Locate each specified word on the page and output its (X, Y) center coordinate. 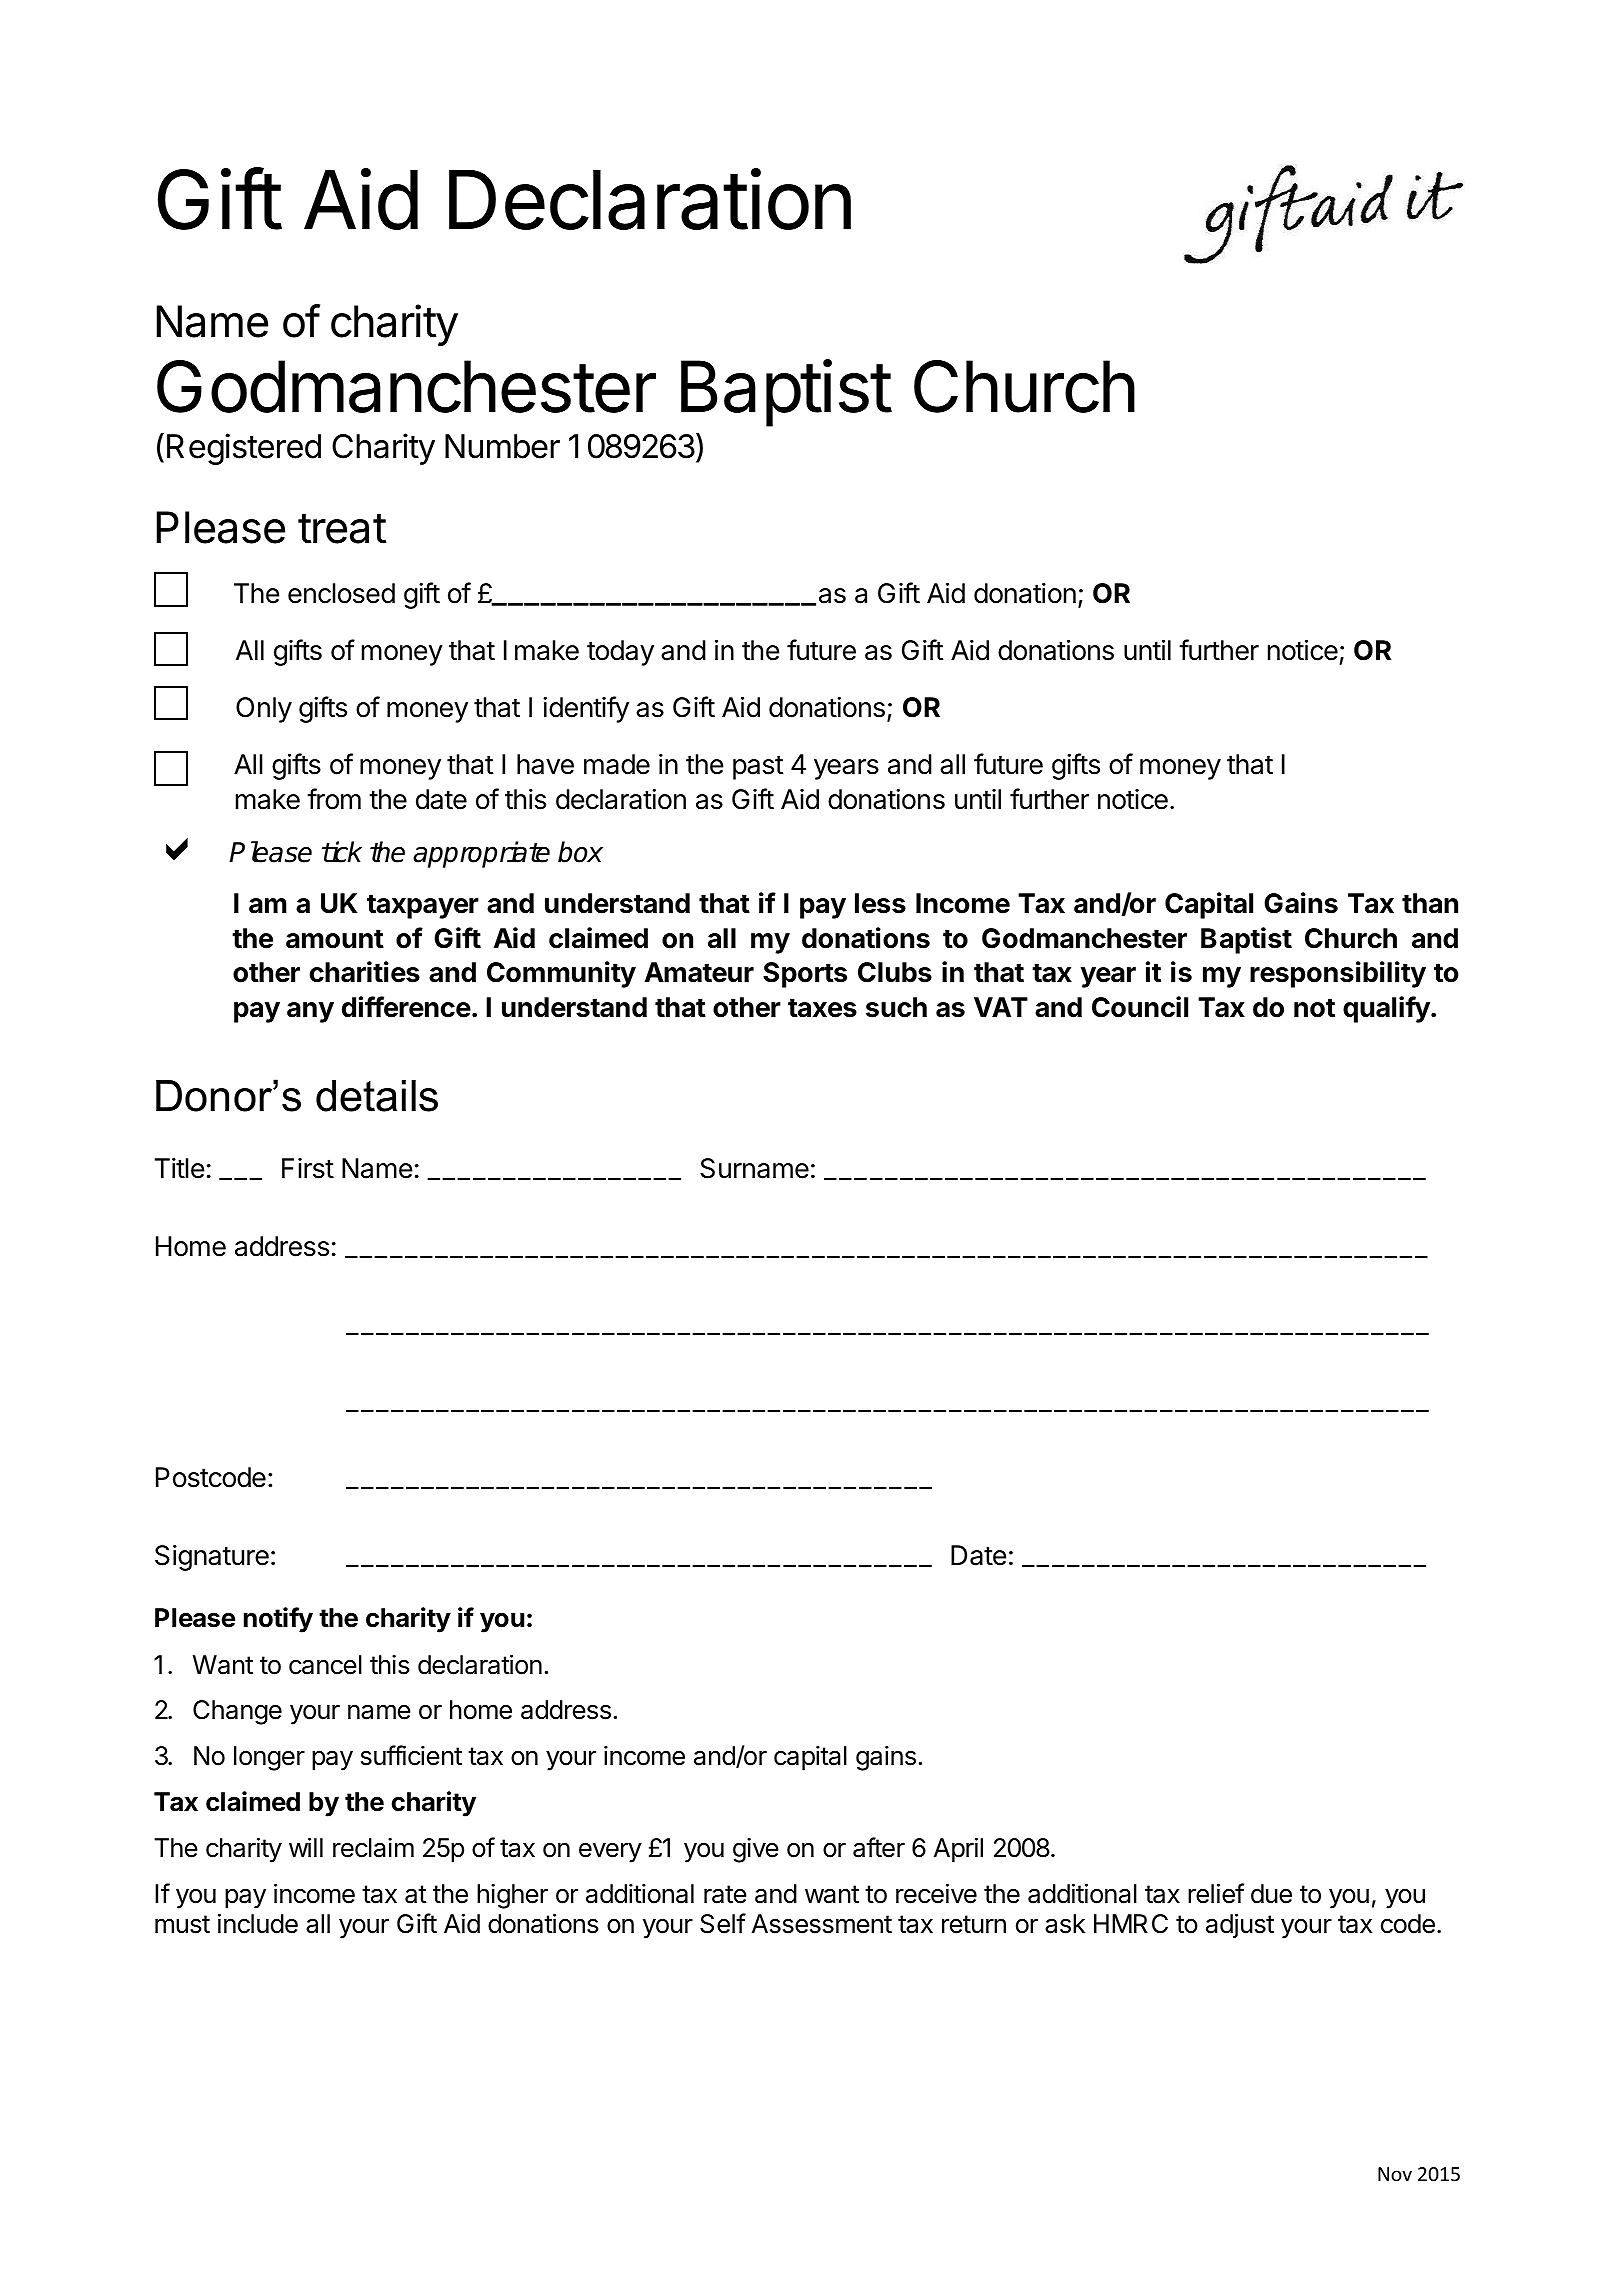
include (258, 1923)
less (880, 903)
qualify (1387, 1009)
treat (342, 528)
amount (335, 939)
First (308, 1168)
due (1271, 1894)
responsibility (1338, 974)
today (620, 653)
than (1430, 903)
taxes (822, 1008)
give (756, 1850)
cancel (325, 1665)
